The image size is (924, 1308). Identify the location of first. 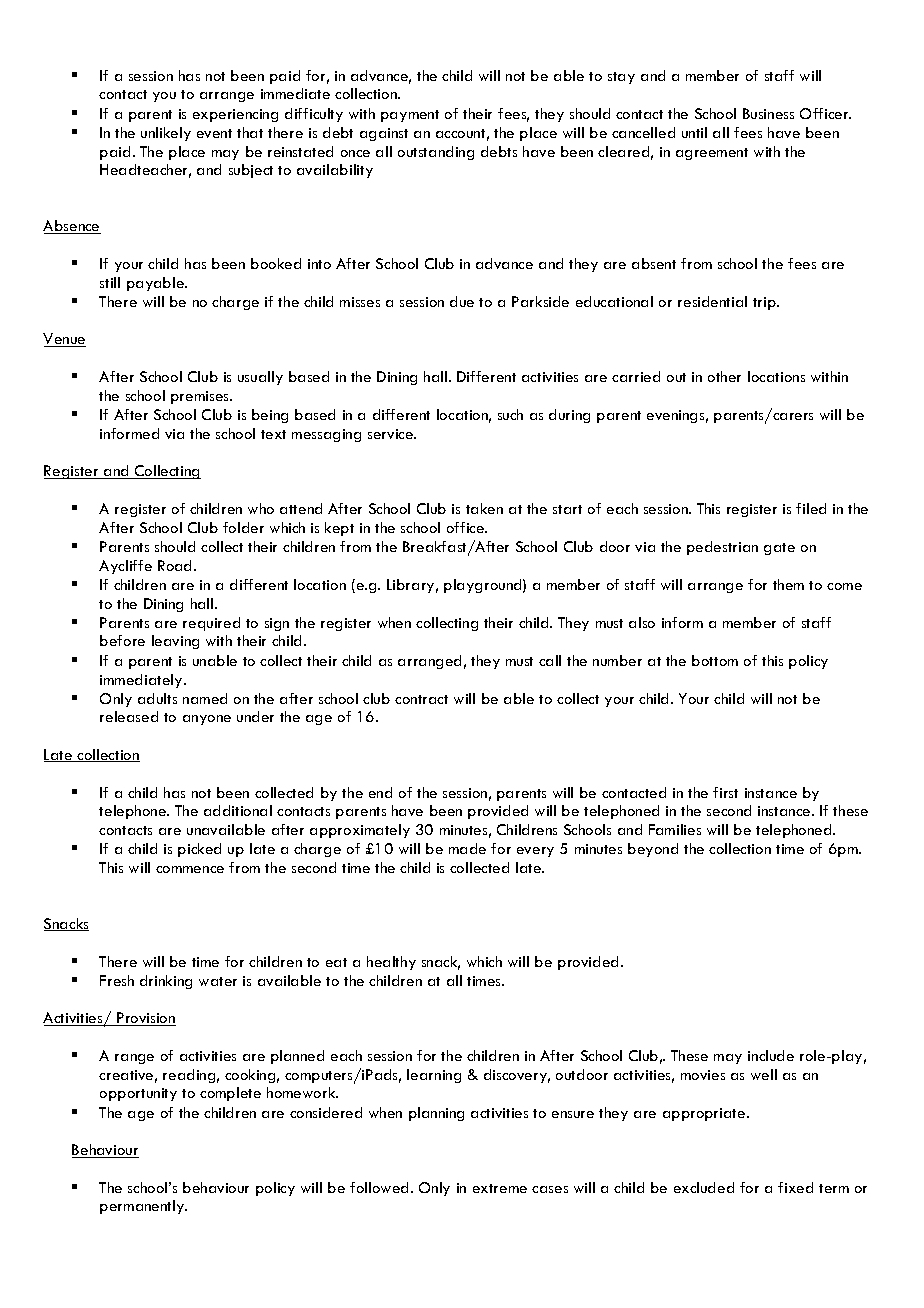
(725, 792).
